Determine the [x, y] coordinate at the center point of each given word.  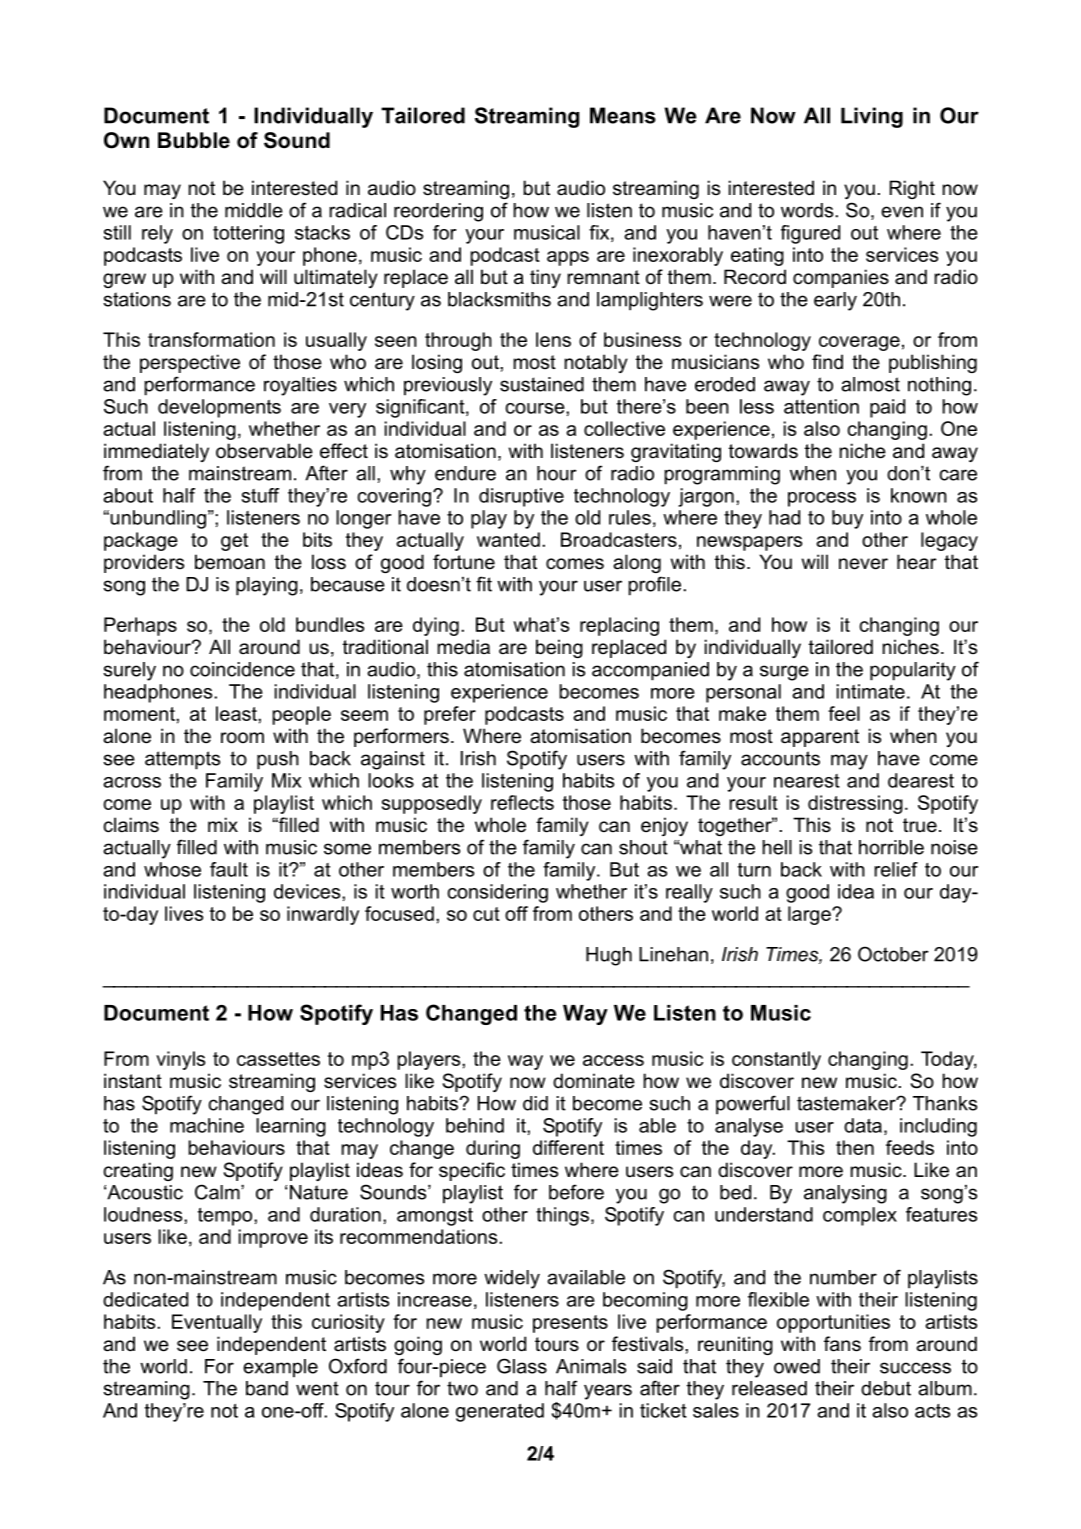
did [535, 1103]
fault [229, 869]
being [559, 648]
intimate [871, 691]
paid [887, 408]
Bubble [194, 140]
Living [872, 117]
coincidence [242, 669]
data [863, 1125]
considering [497, 893]
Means [623, 115]
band [267, 1388]
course [536, 408]
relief [896, 869]
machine [207, 1125]
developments [219, 408]
